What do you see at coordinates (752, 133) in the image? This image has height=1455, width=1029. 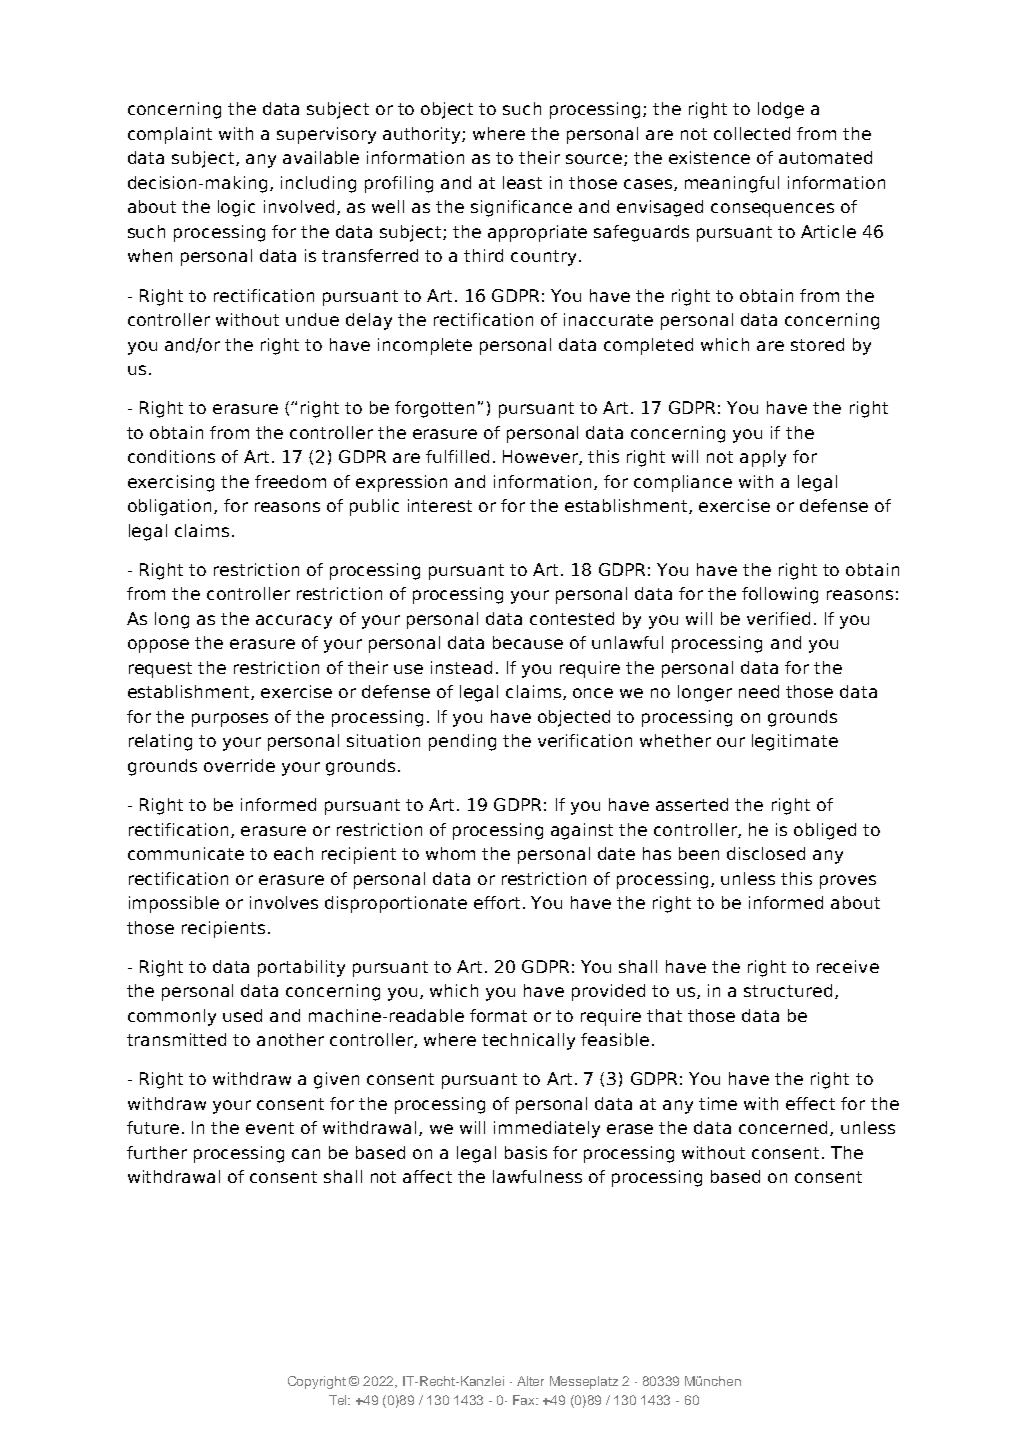 I see `collected` at bounding box center [752, 133].
